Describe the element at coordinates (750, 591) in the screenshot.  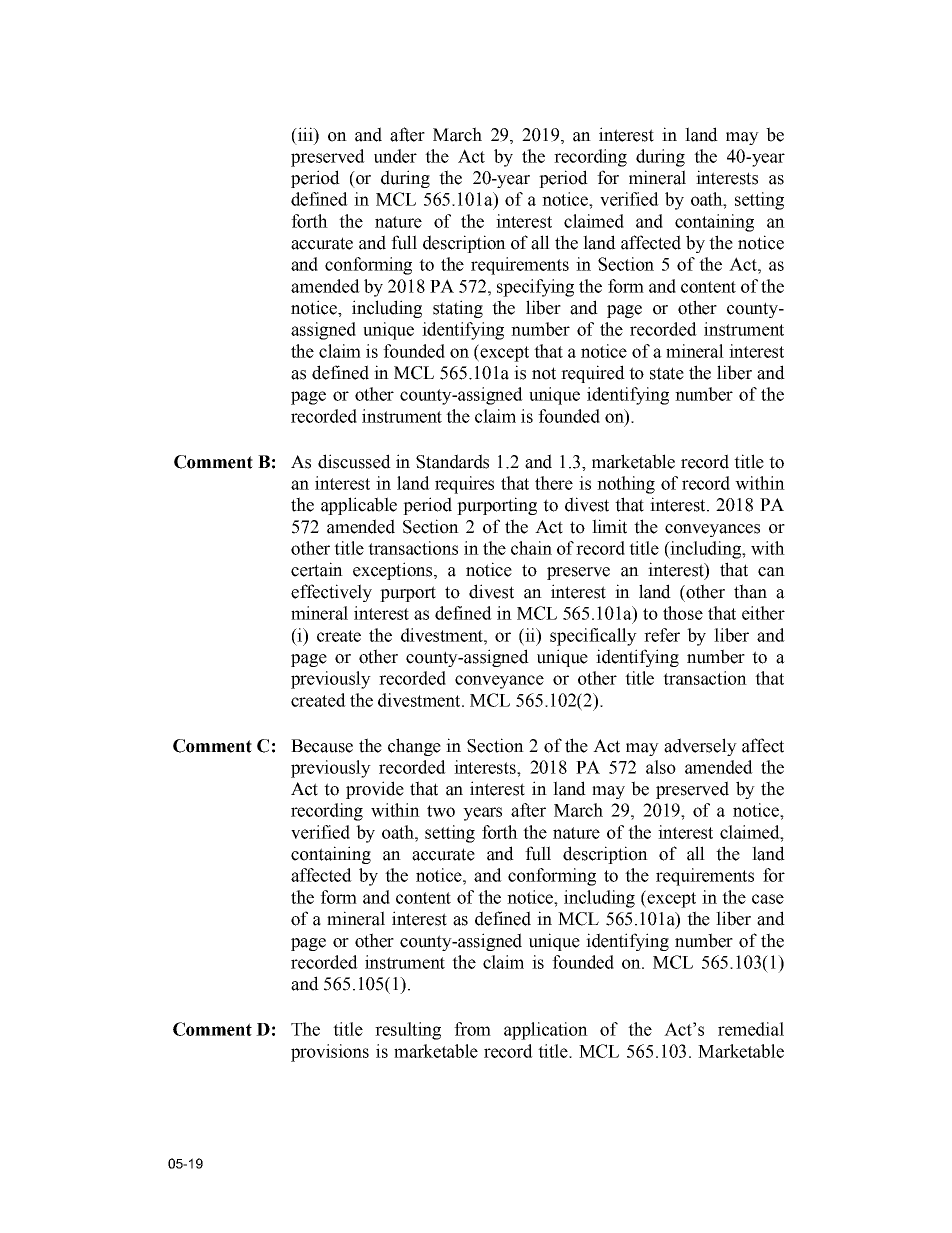
I see `than` at that location.
